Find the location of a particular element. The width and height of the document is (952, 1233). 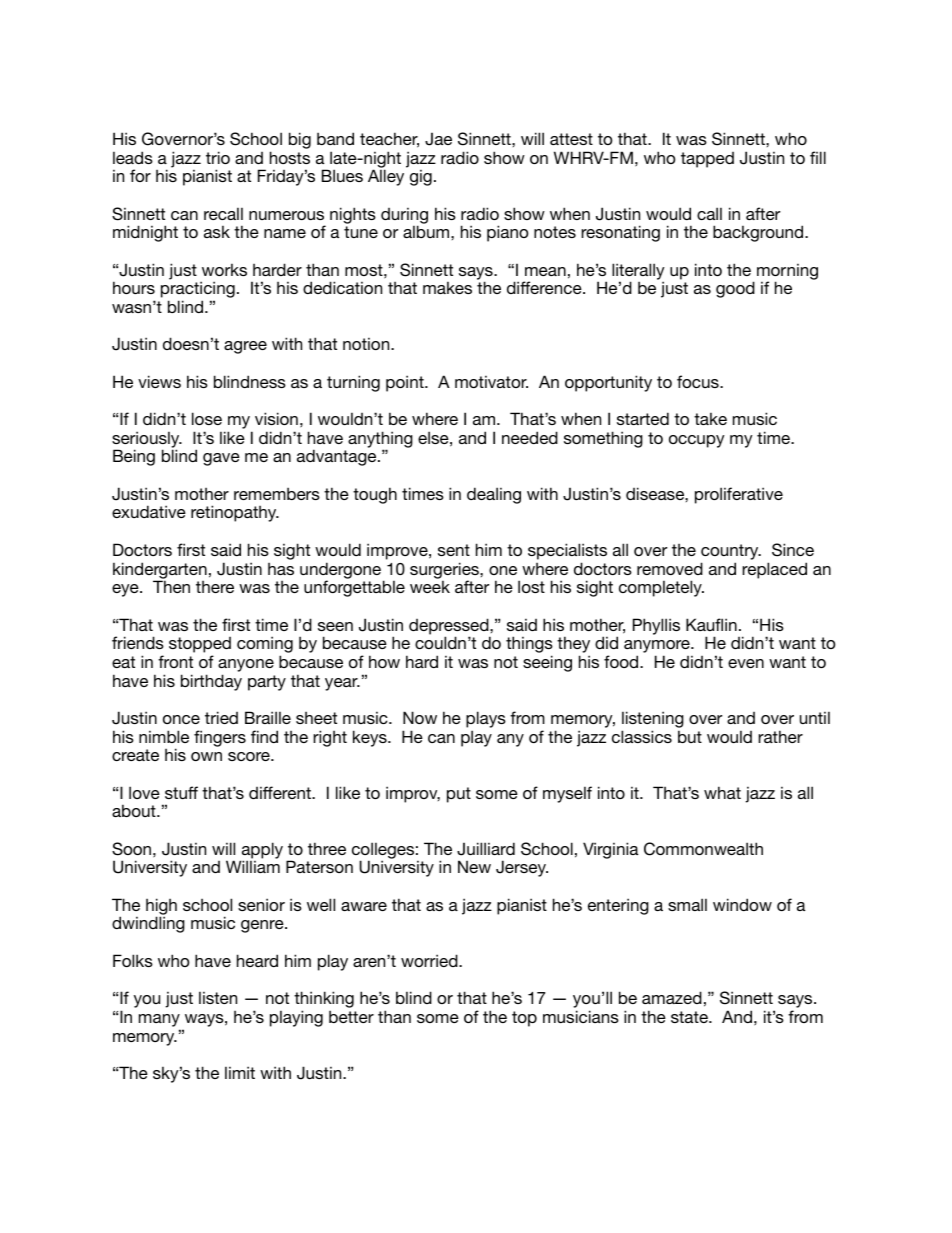

motivator is located at coordinates (491, 381).
